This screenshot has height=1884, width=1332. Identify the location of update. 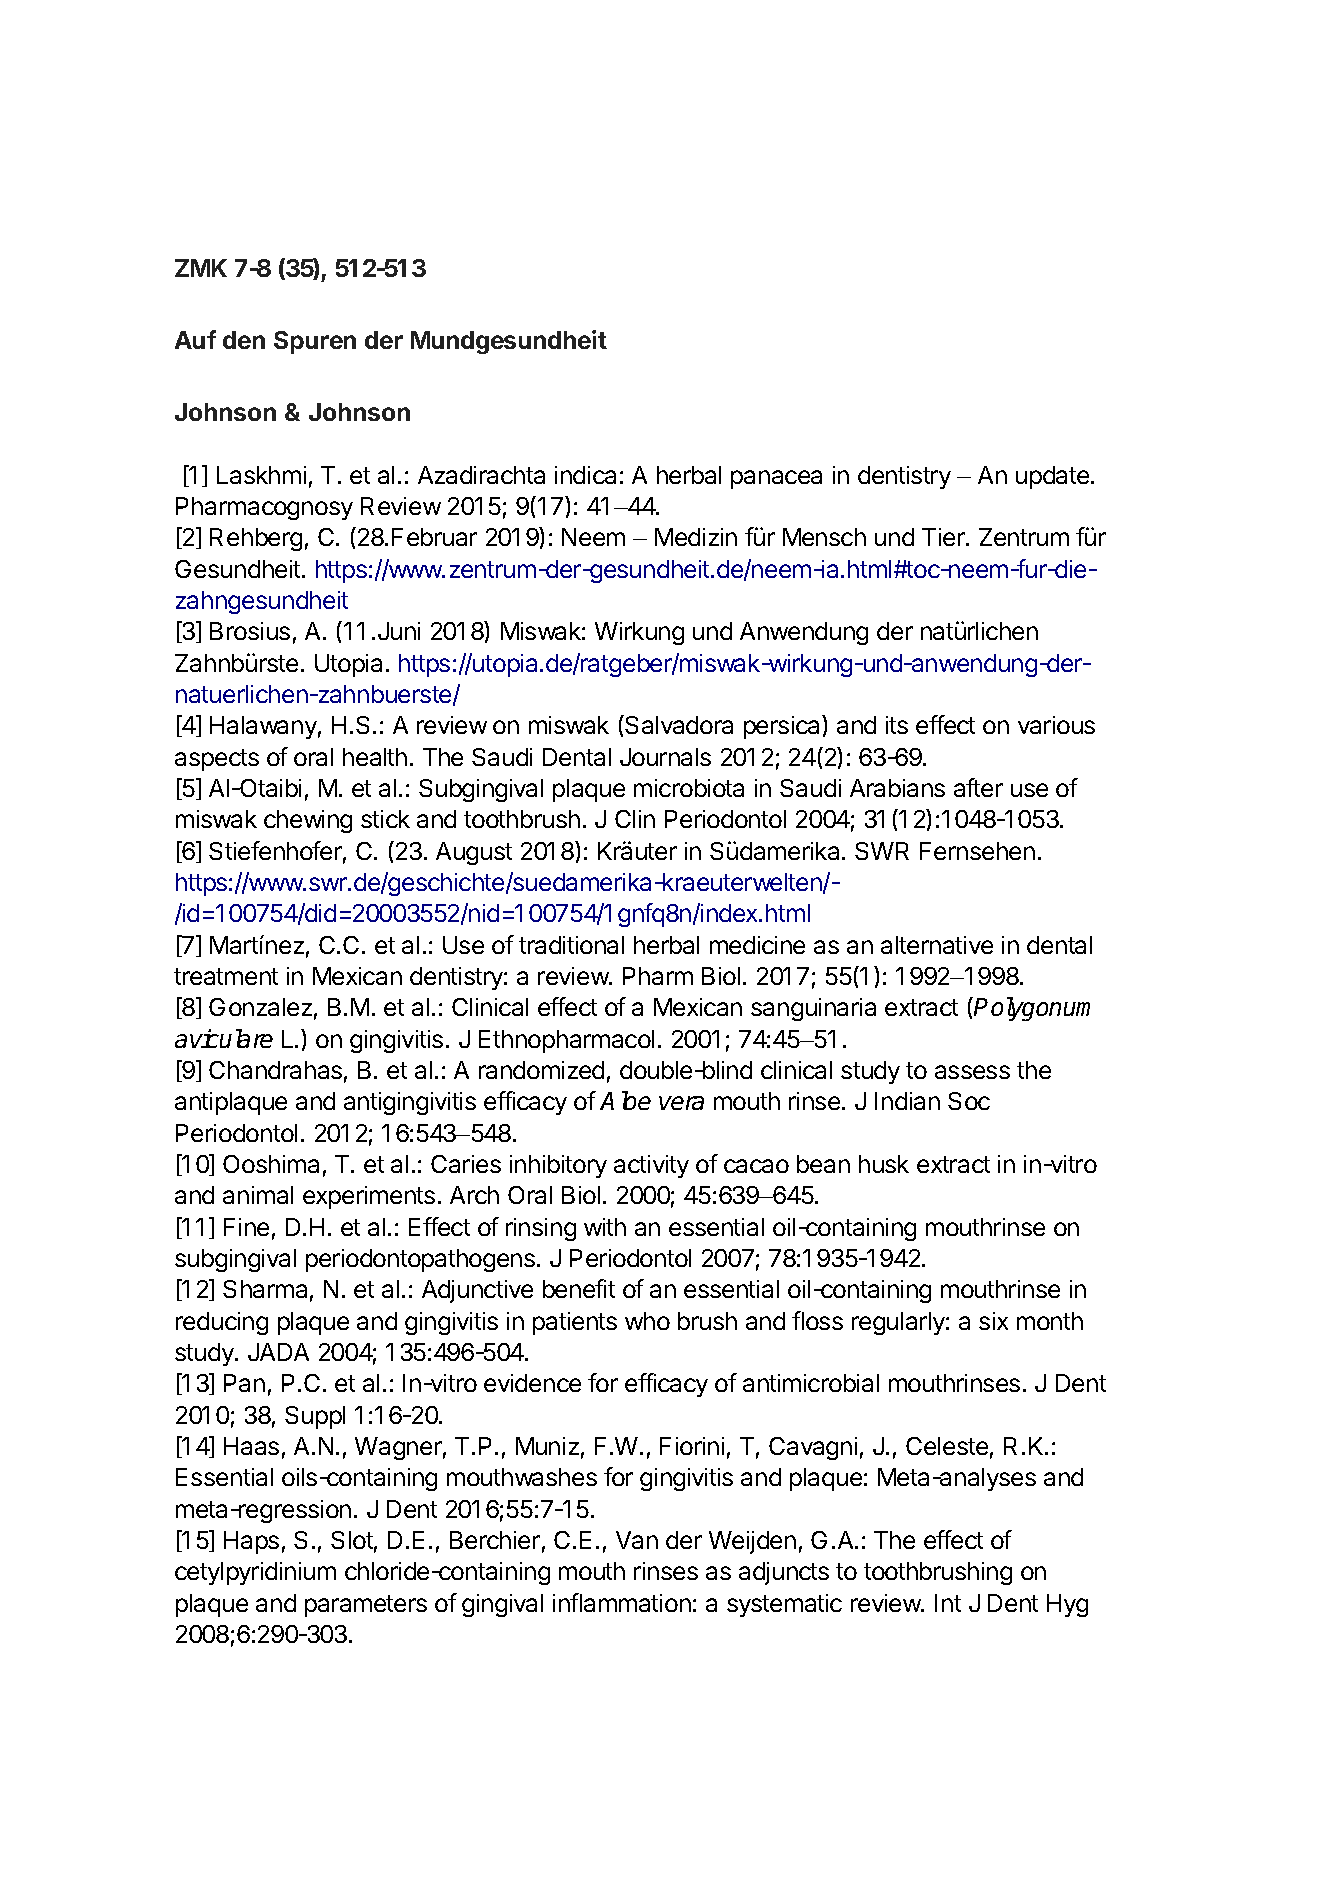
(1054, 477).
